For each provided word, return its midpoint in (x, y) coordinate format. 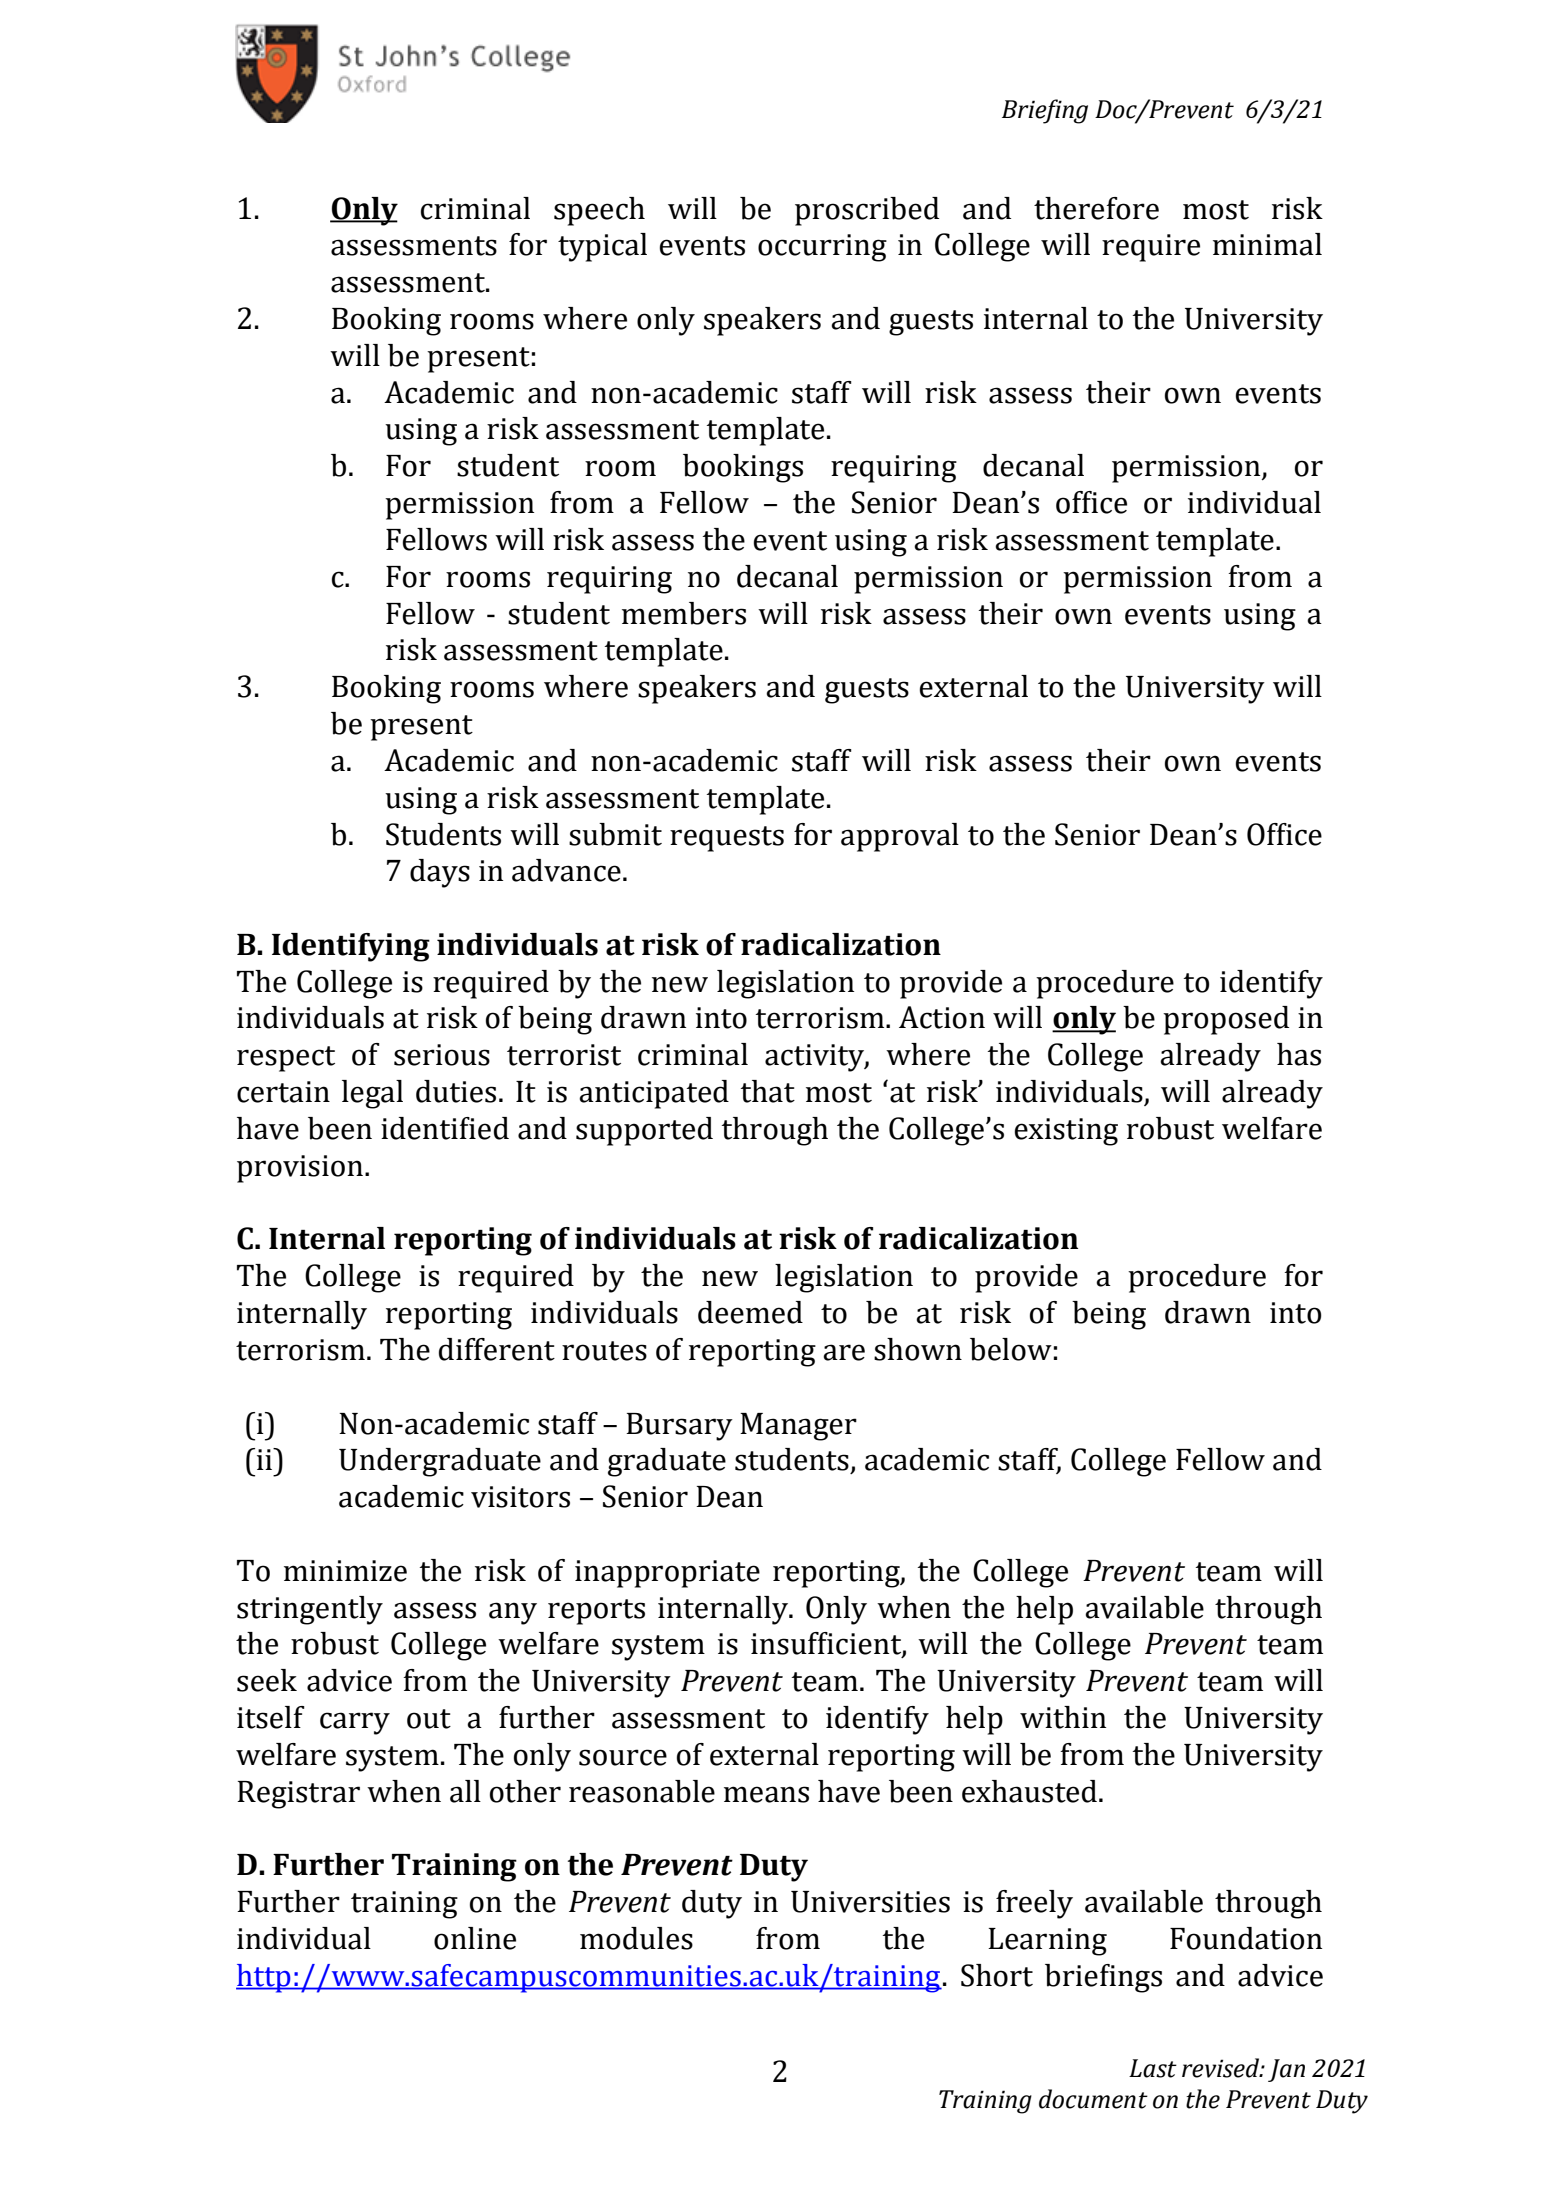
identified (445, 1128)
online (475, 1938)
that (768, 1091)
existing (1066, 1132)
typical (602, 247)
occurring (822, 248)
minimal (1267, 244)
